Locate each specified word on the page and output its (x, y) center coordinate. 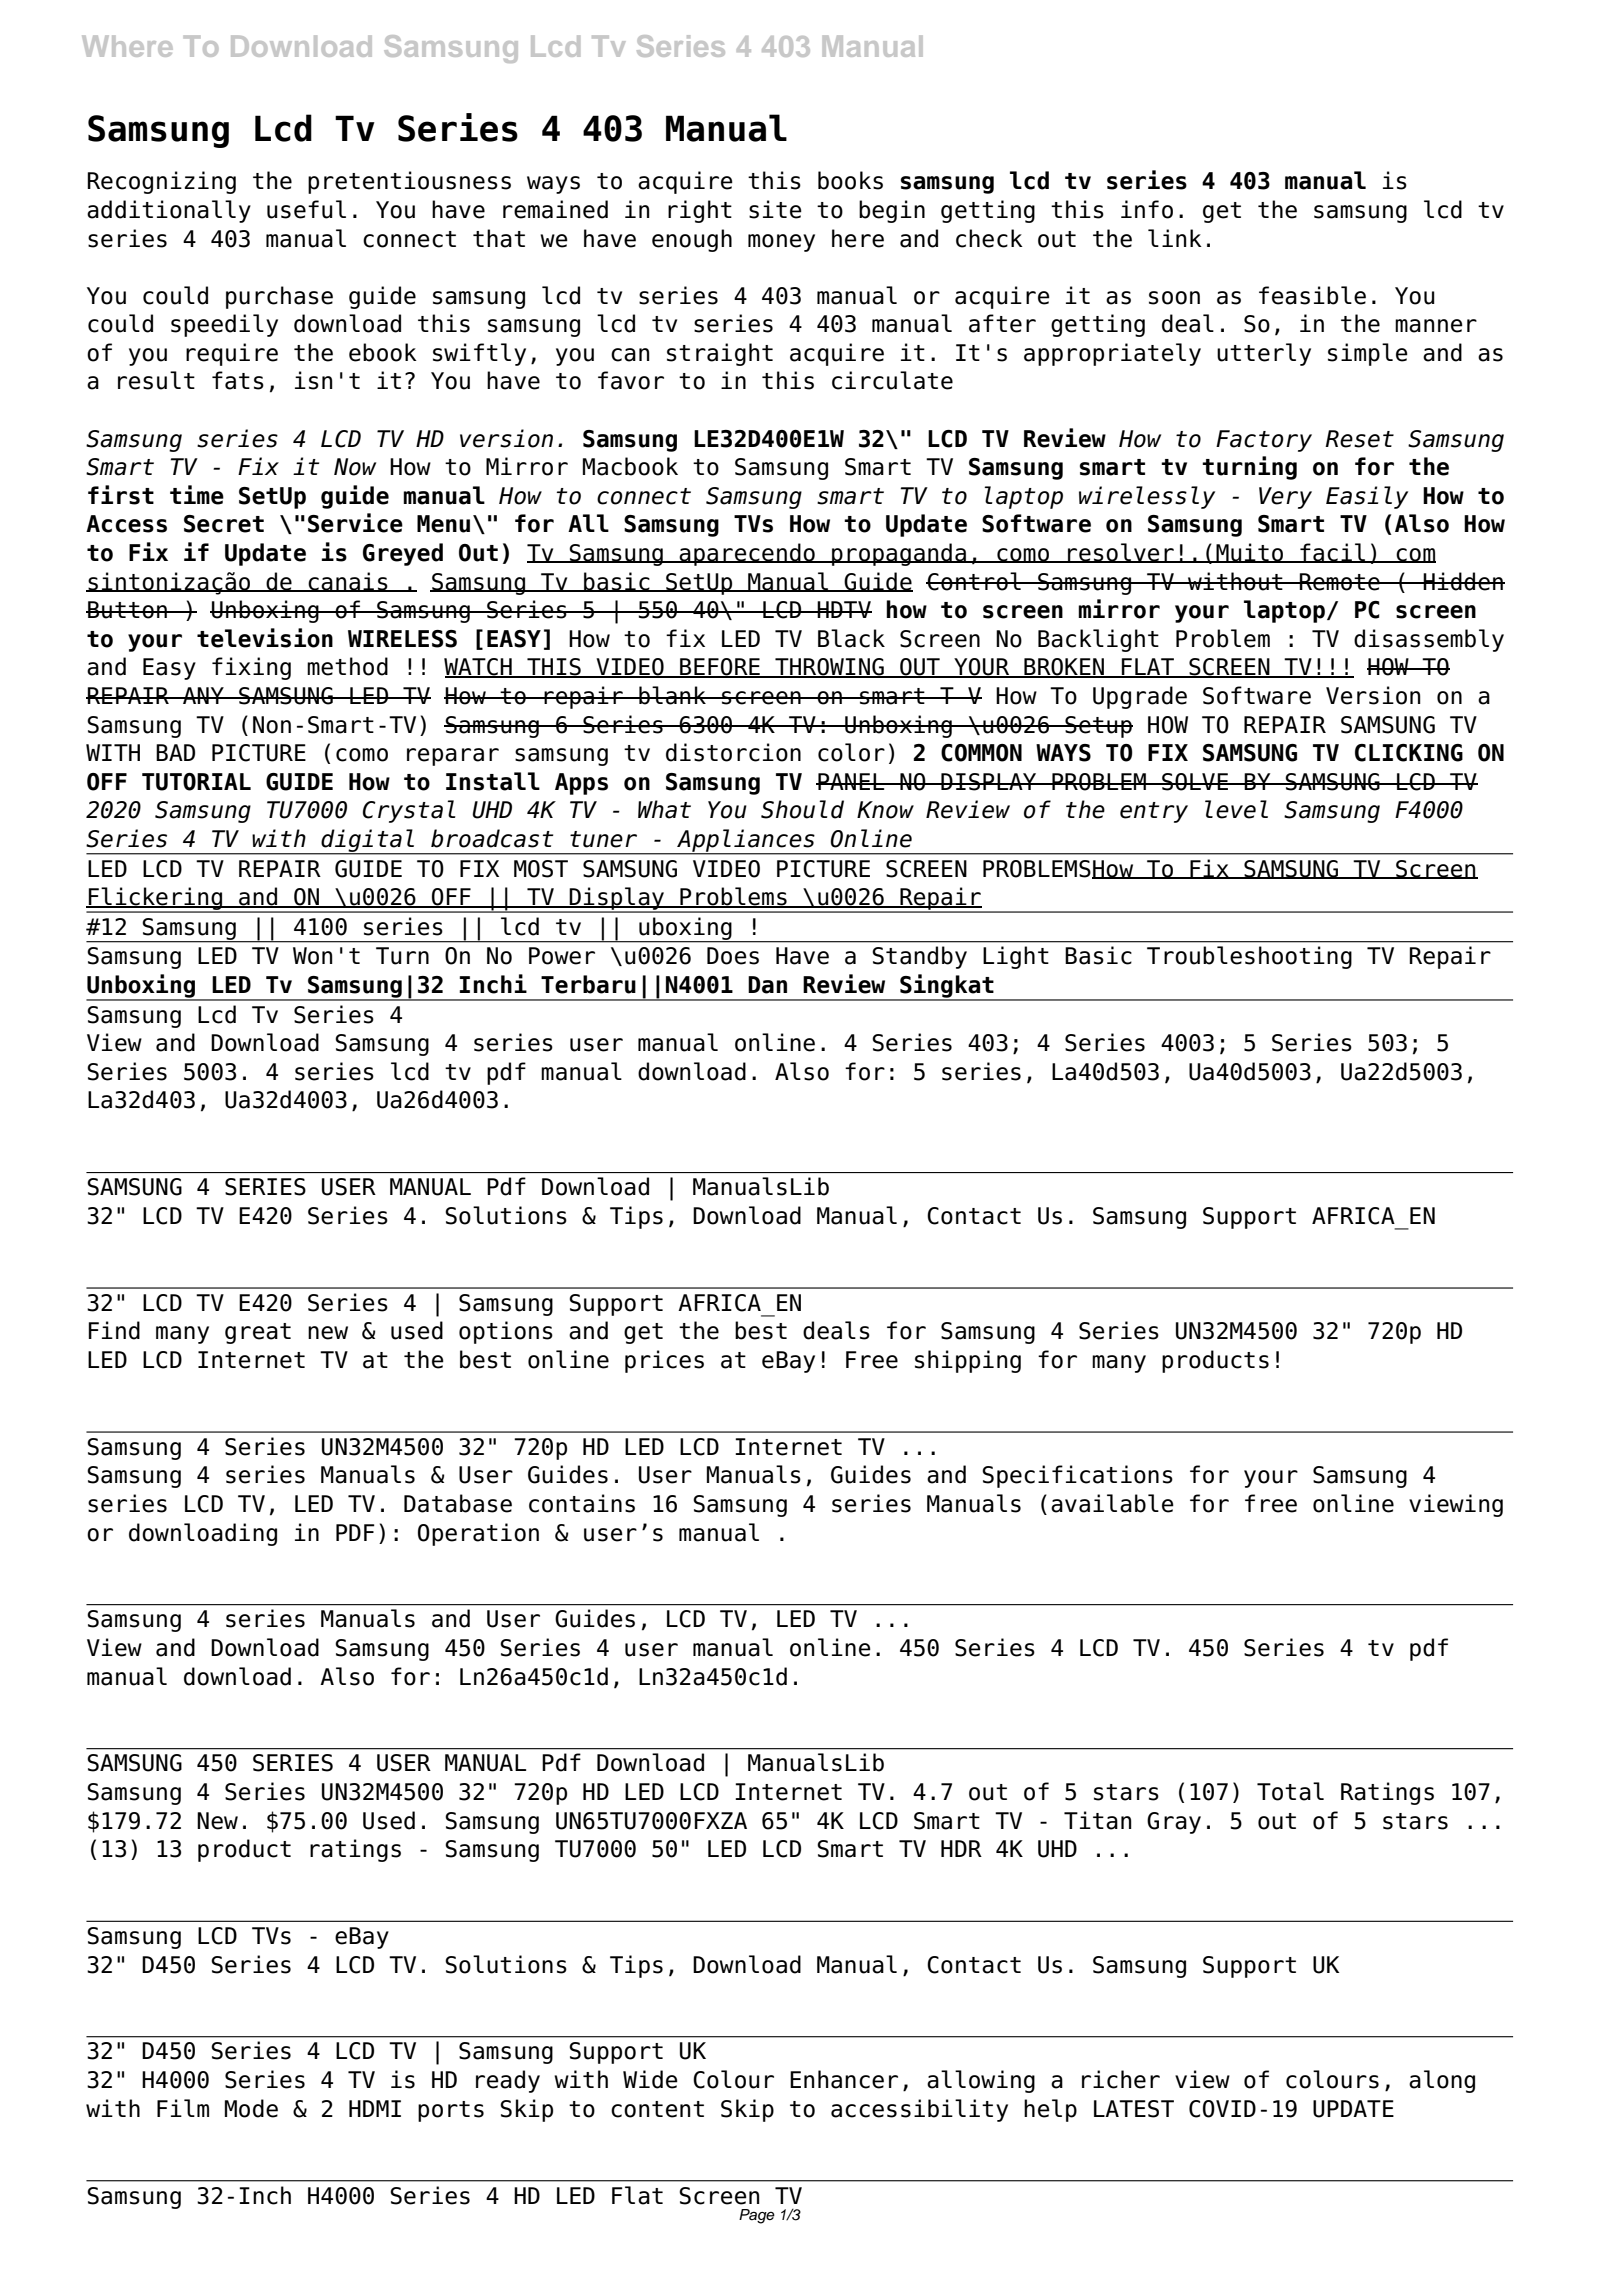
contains (582, 1503)
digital (368, 841)
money (781, 243)
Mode (251, 2108)
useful (306, 209)
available (1112, 1503)
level (1236, 809)
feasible (1312, 295)
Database (458, 1503)
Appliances (746, 841)
